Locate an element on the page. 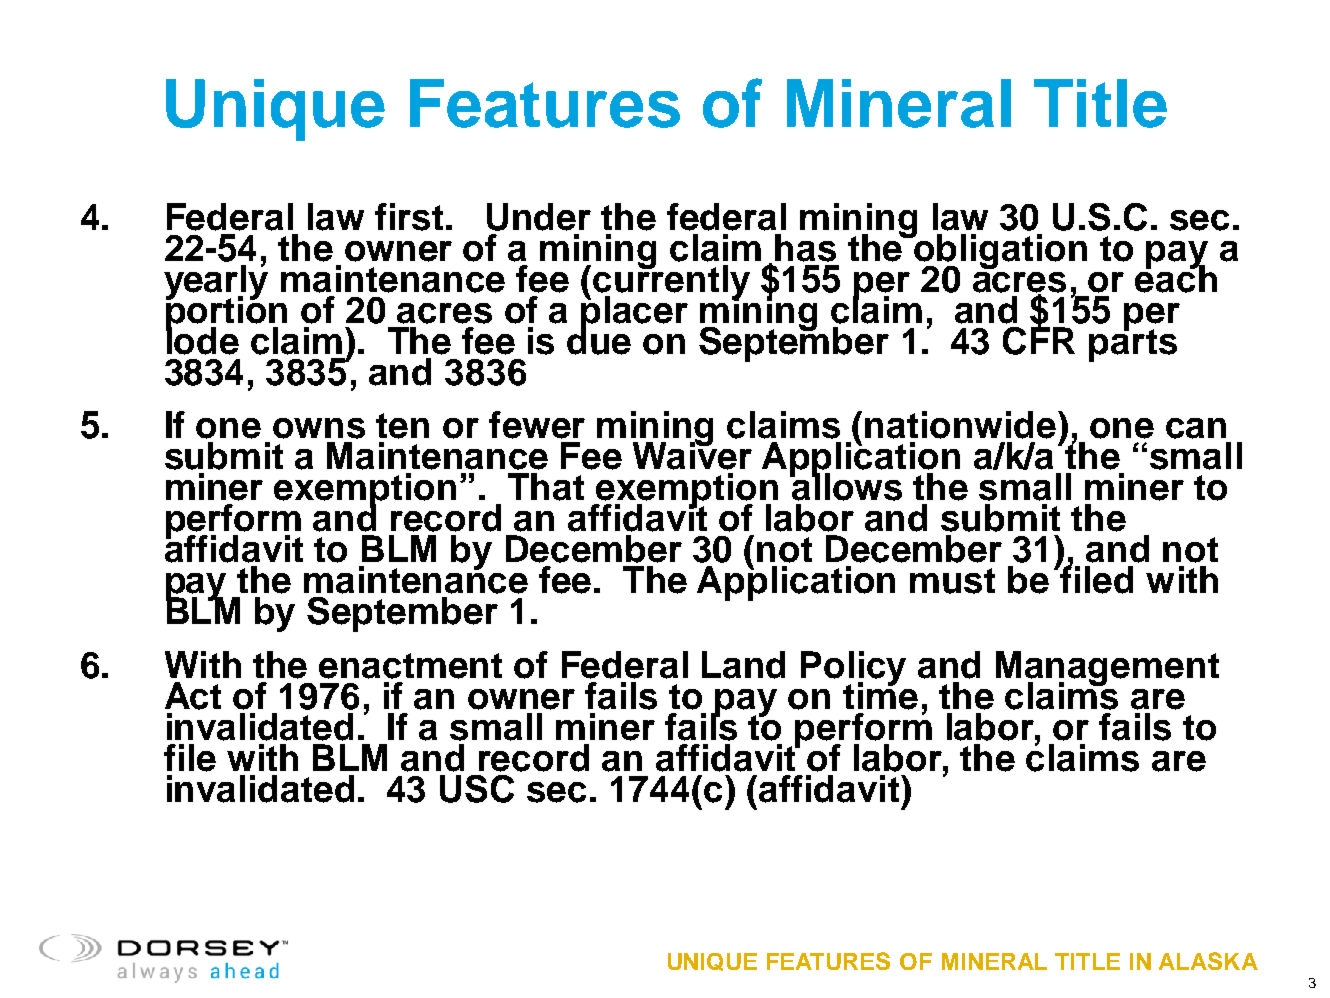 This document has height=998, width=1330. USC is located at coordinates (477, 789).
